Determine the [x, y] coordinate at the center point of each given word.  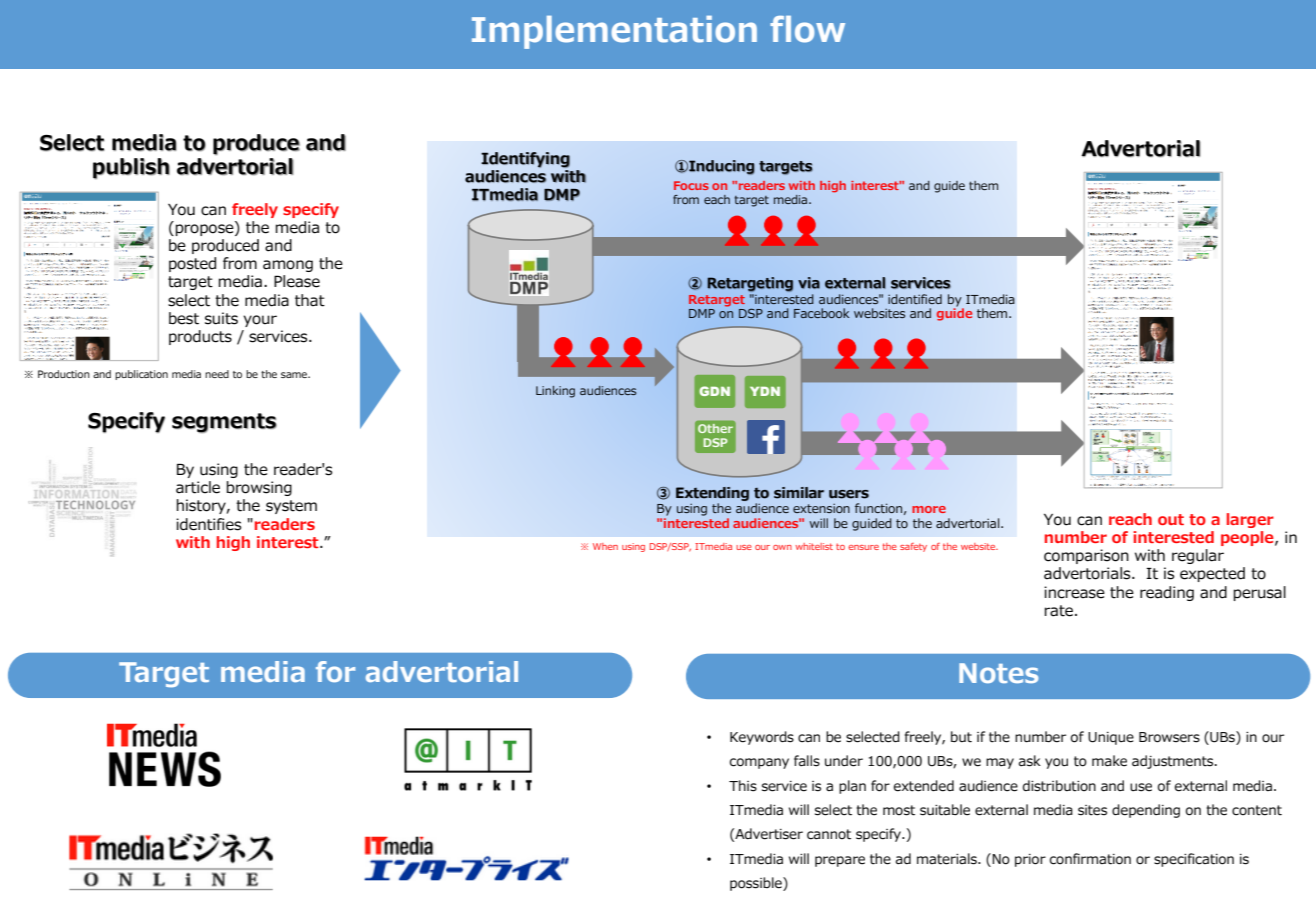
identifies [208, 524]
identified [915, 299]
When [605, 546]
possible [757, 884]
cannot [829, 834]
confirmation [1090, 859]
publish [131, 168]
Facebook [821, 313]
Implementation [614, 32]
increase [1074, 592]
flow [807, 29]
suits [221, 318]
